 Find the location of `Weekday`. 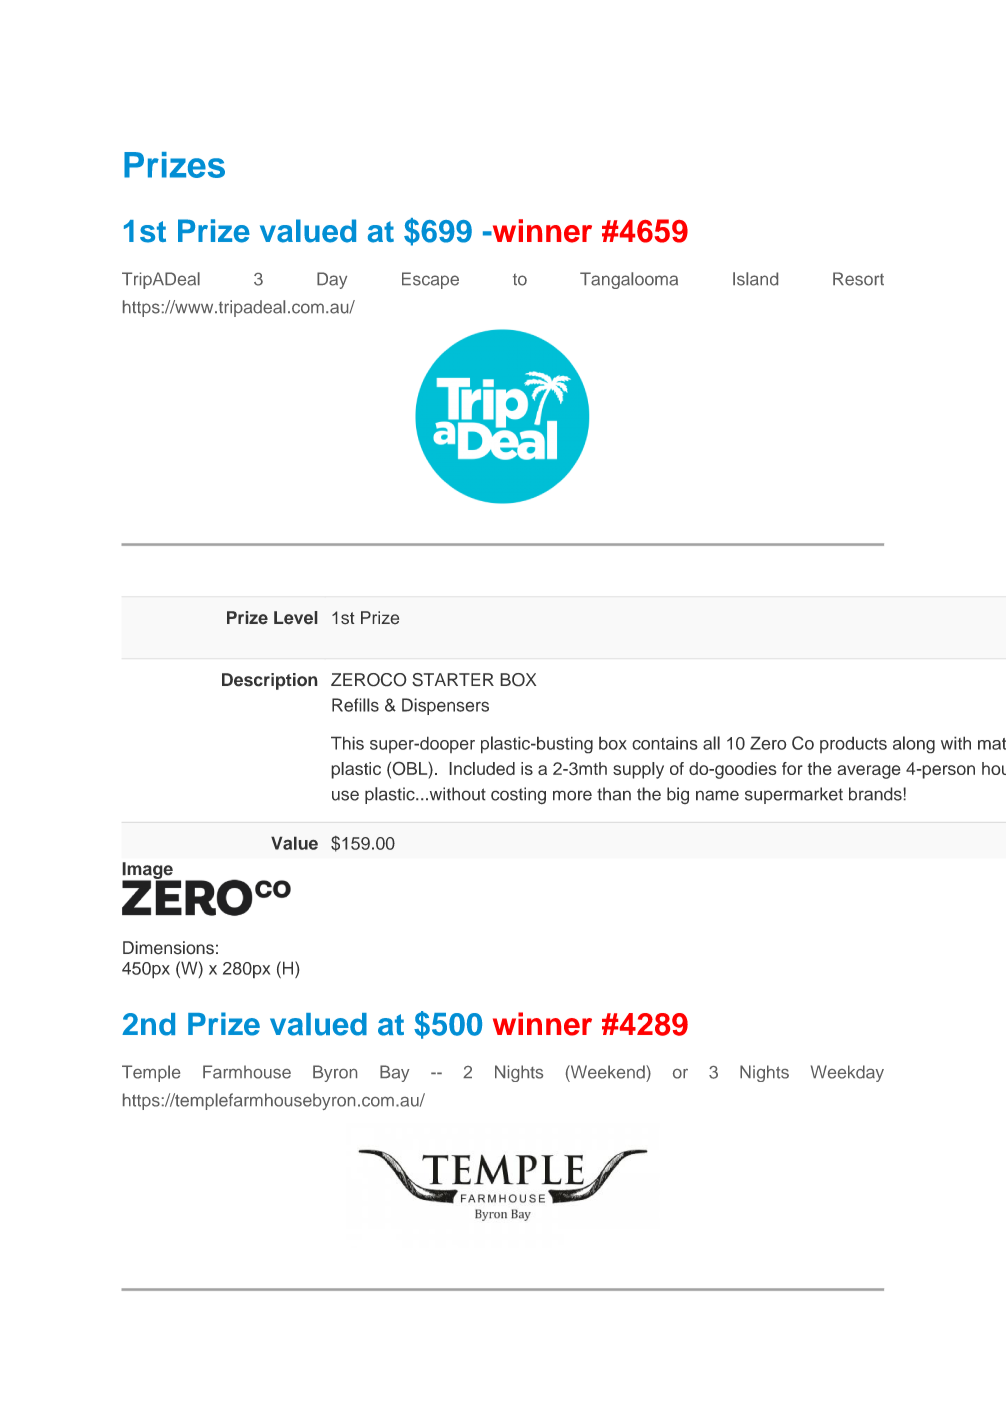

Weekday is located at coordinates (847, 1073).
